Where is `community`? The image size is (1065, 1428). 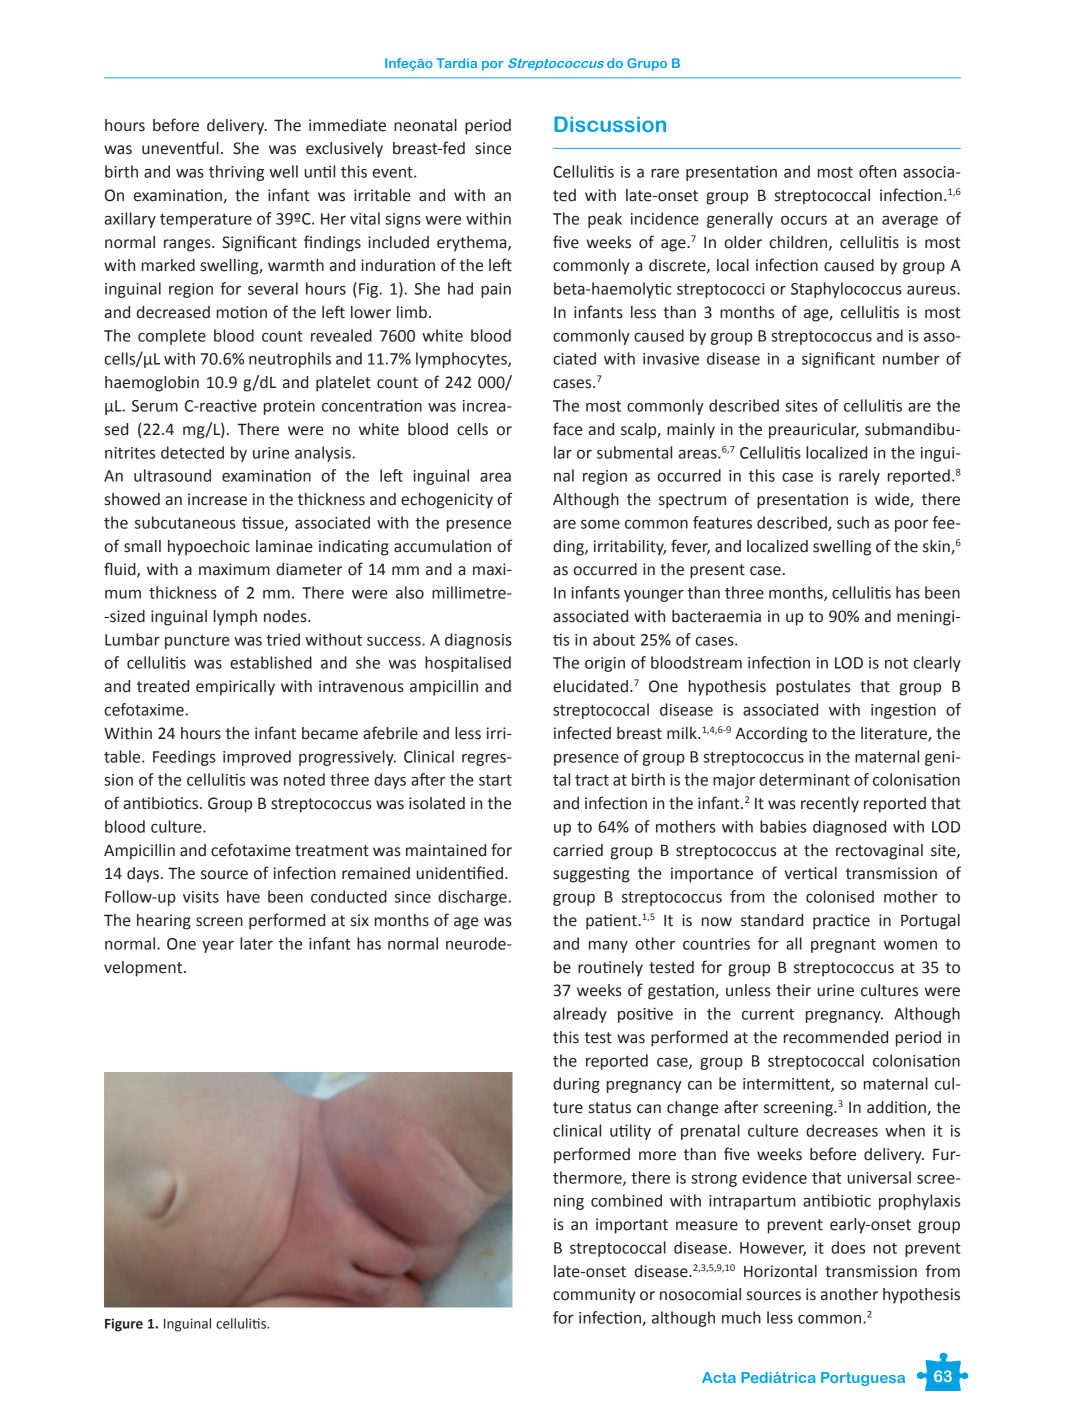 community is located at coordinates (594, 1296).
